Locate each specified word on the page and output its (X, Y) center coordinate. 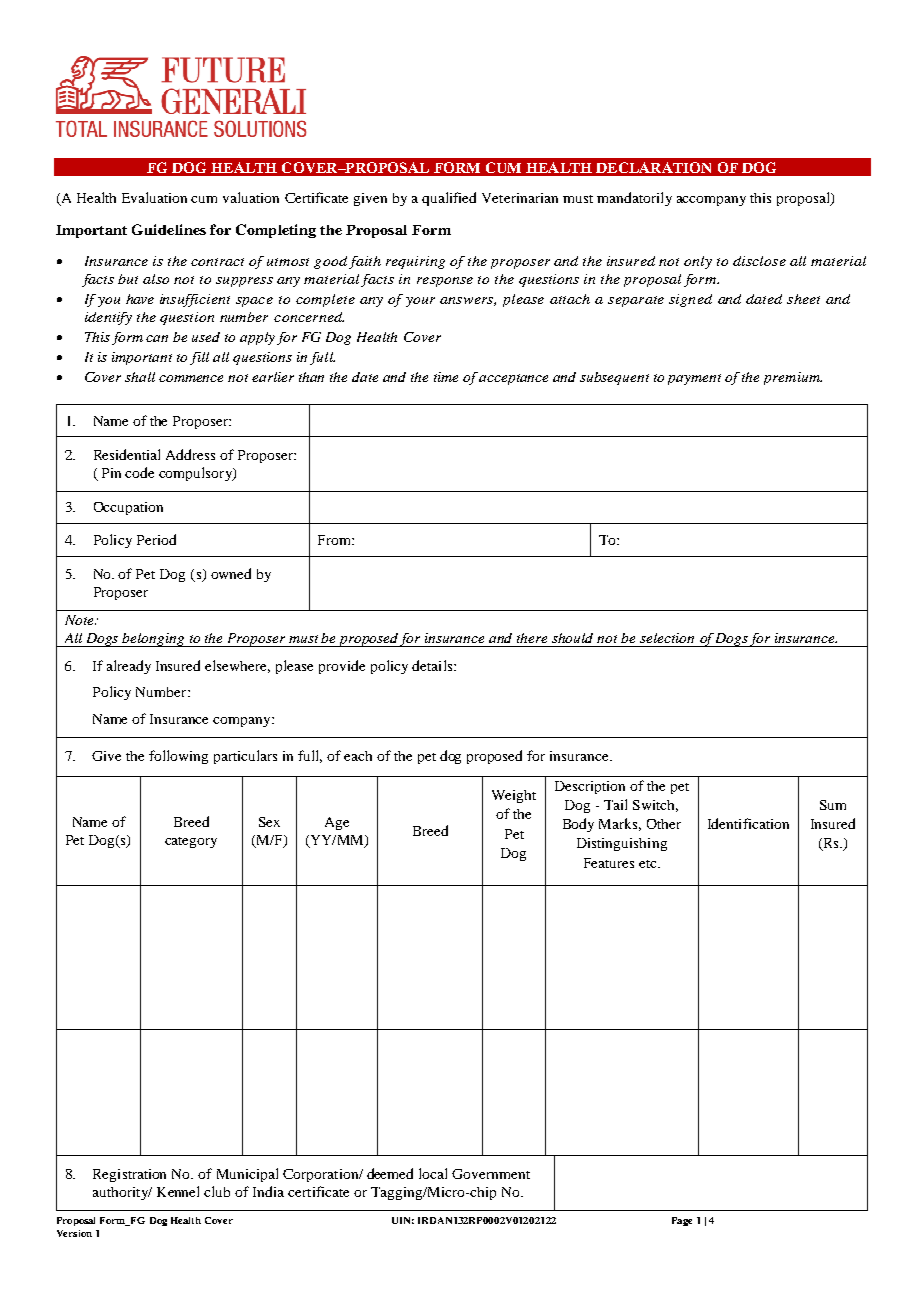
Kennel (178, 1191)
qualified (449, 199)
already (129, 667)
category (191, 842)
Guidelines (169, 229)
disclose (759, 261)
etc (649, 864)
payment (694, 379)
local (433, 1173)
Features (609, 863)
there (532, 638)
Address (190, 454)
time (446, 377)
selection (667, 638)
